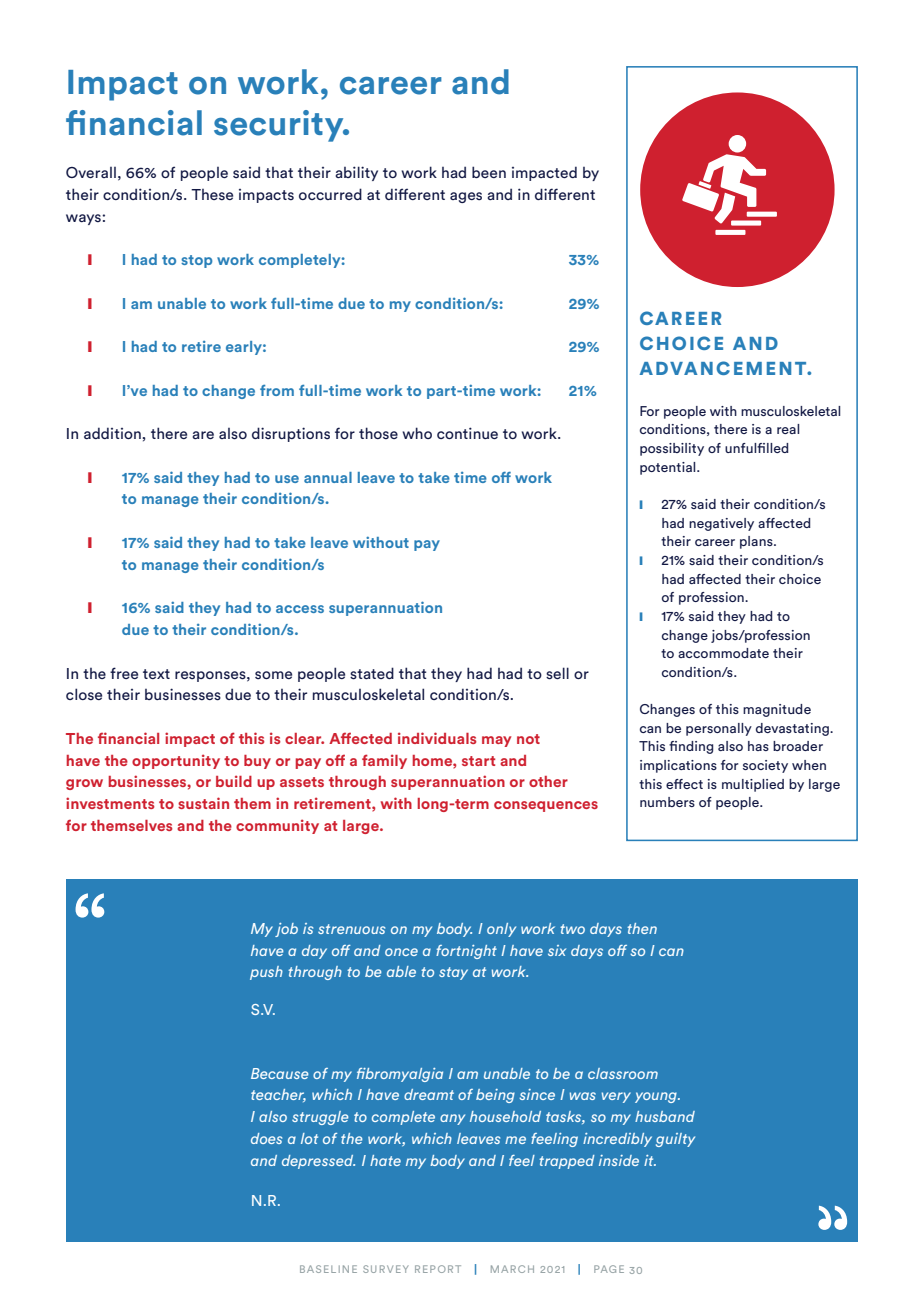 The image size is (924, 1308). Describe the element at coordinates (452, 1119) in the screenshot. I see `any` at that location.
